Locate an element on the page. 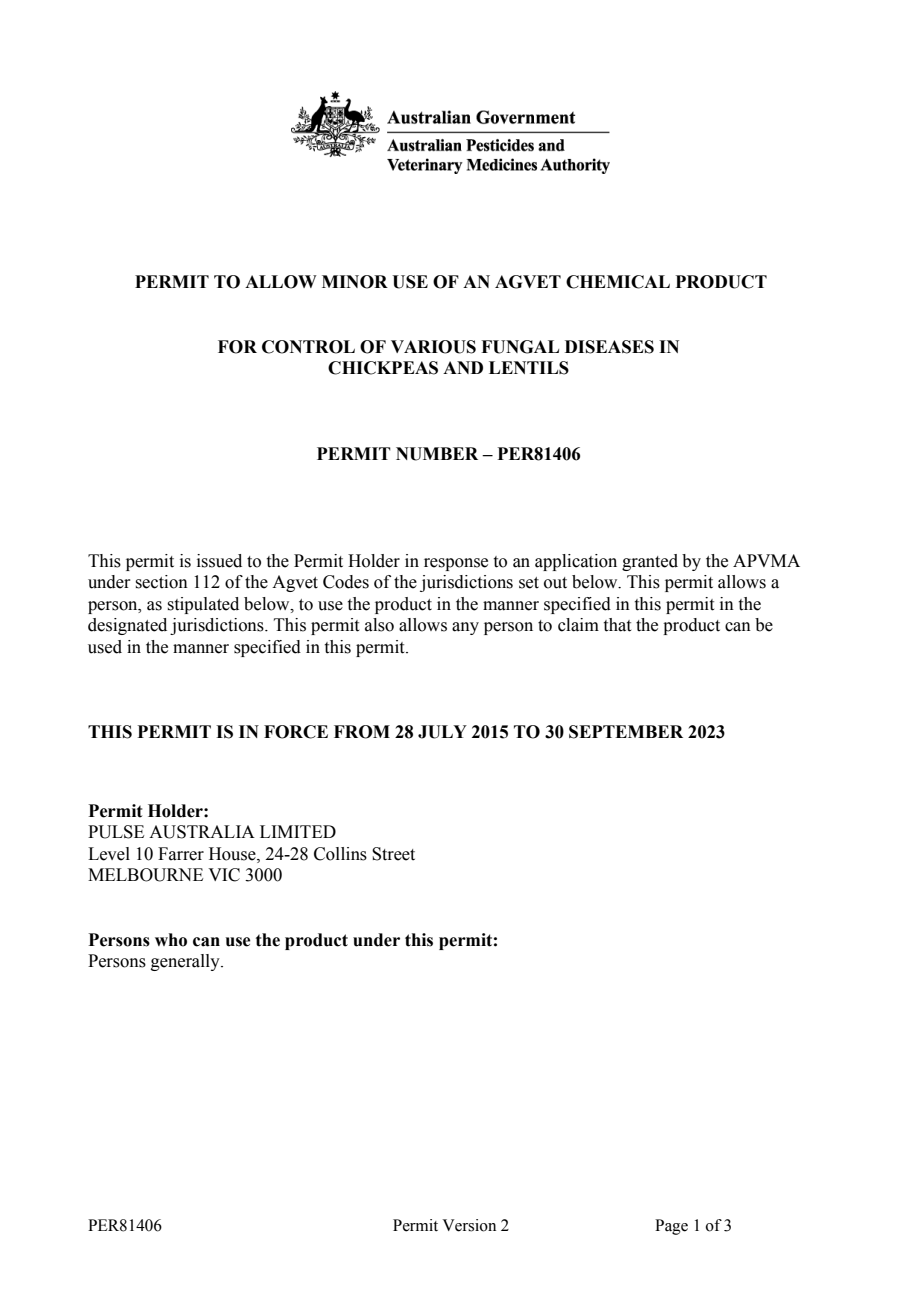 The width and height of the page is (924, 1308). MELBOURNE is located at coordinates (145, 875).
